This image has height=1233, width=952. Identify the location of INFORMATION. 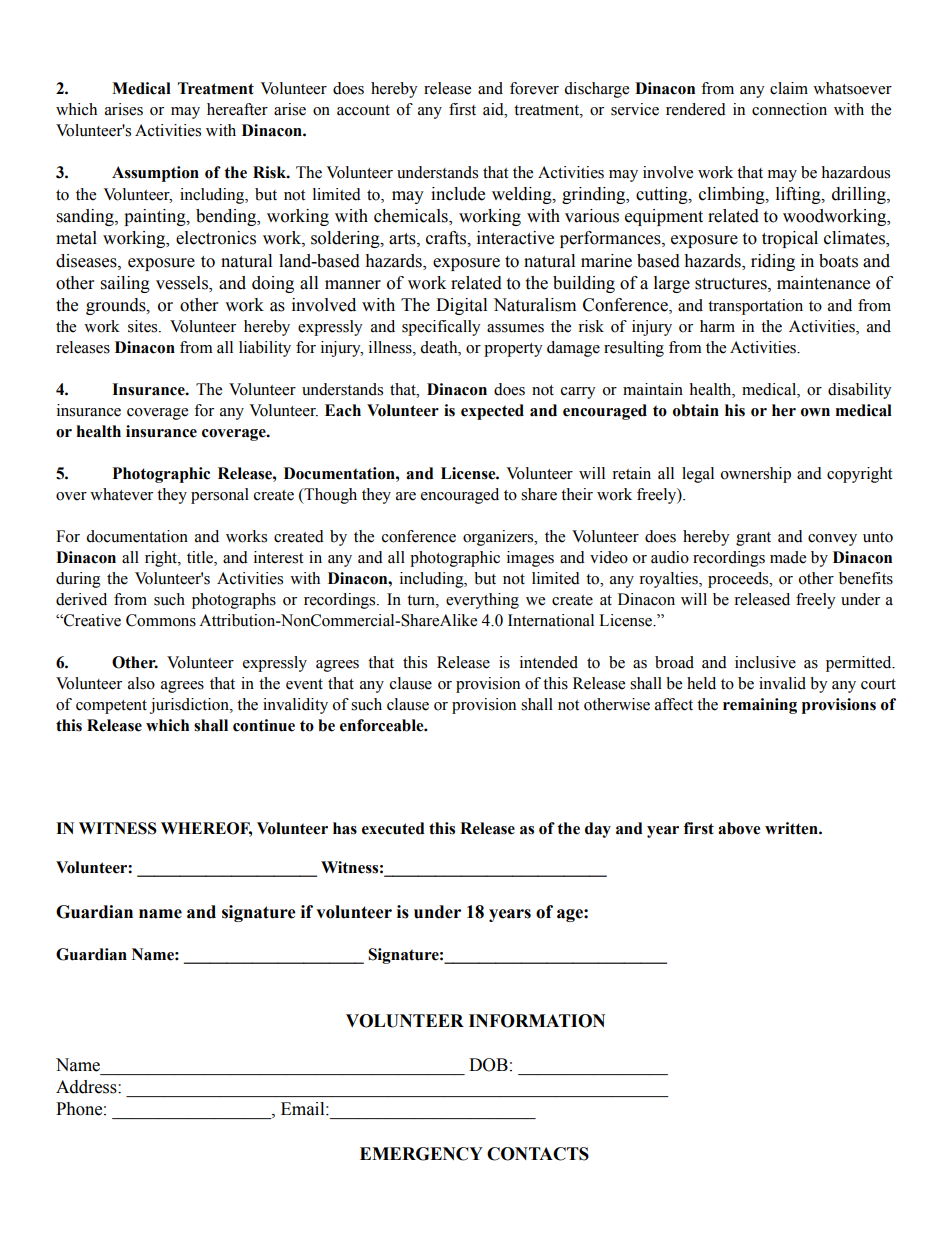
(537, 1021).
